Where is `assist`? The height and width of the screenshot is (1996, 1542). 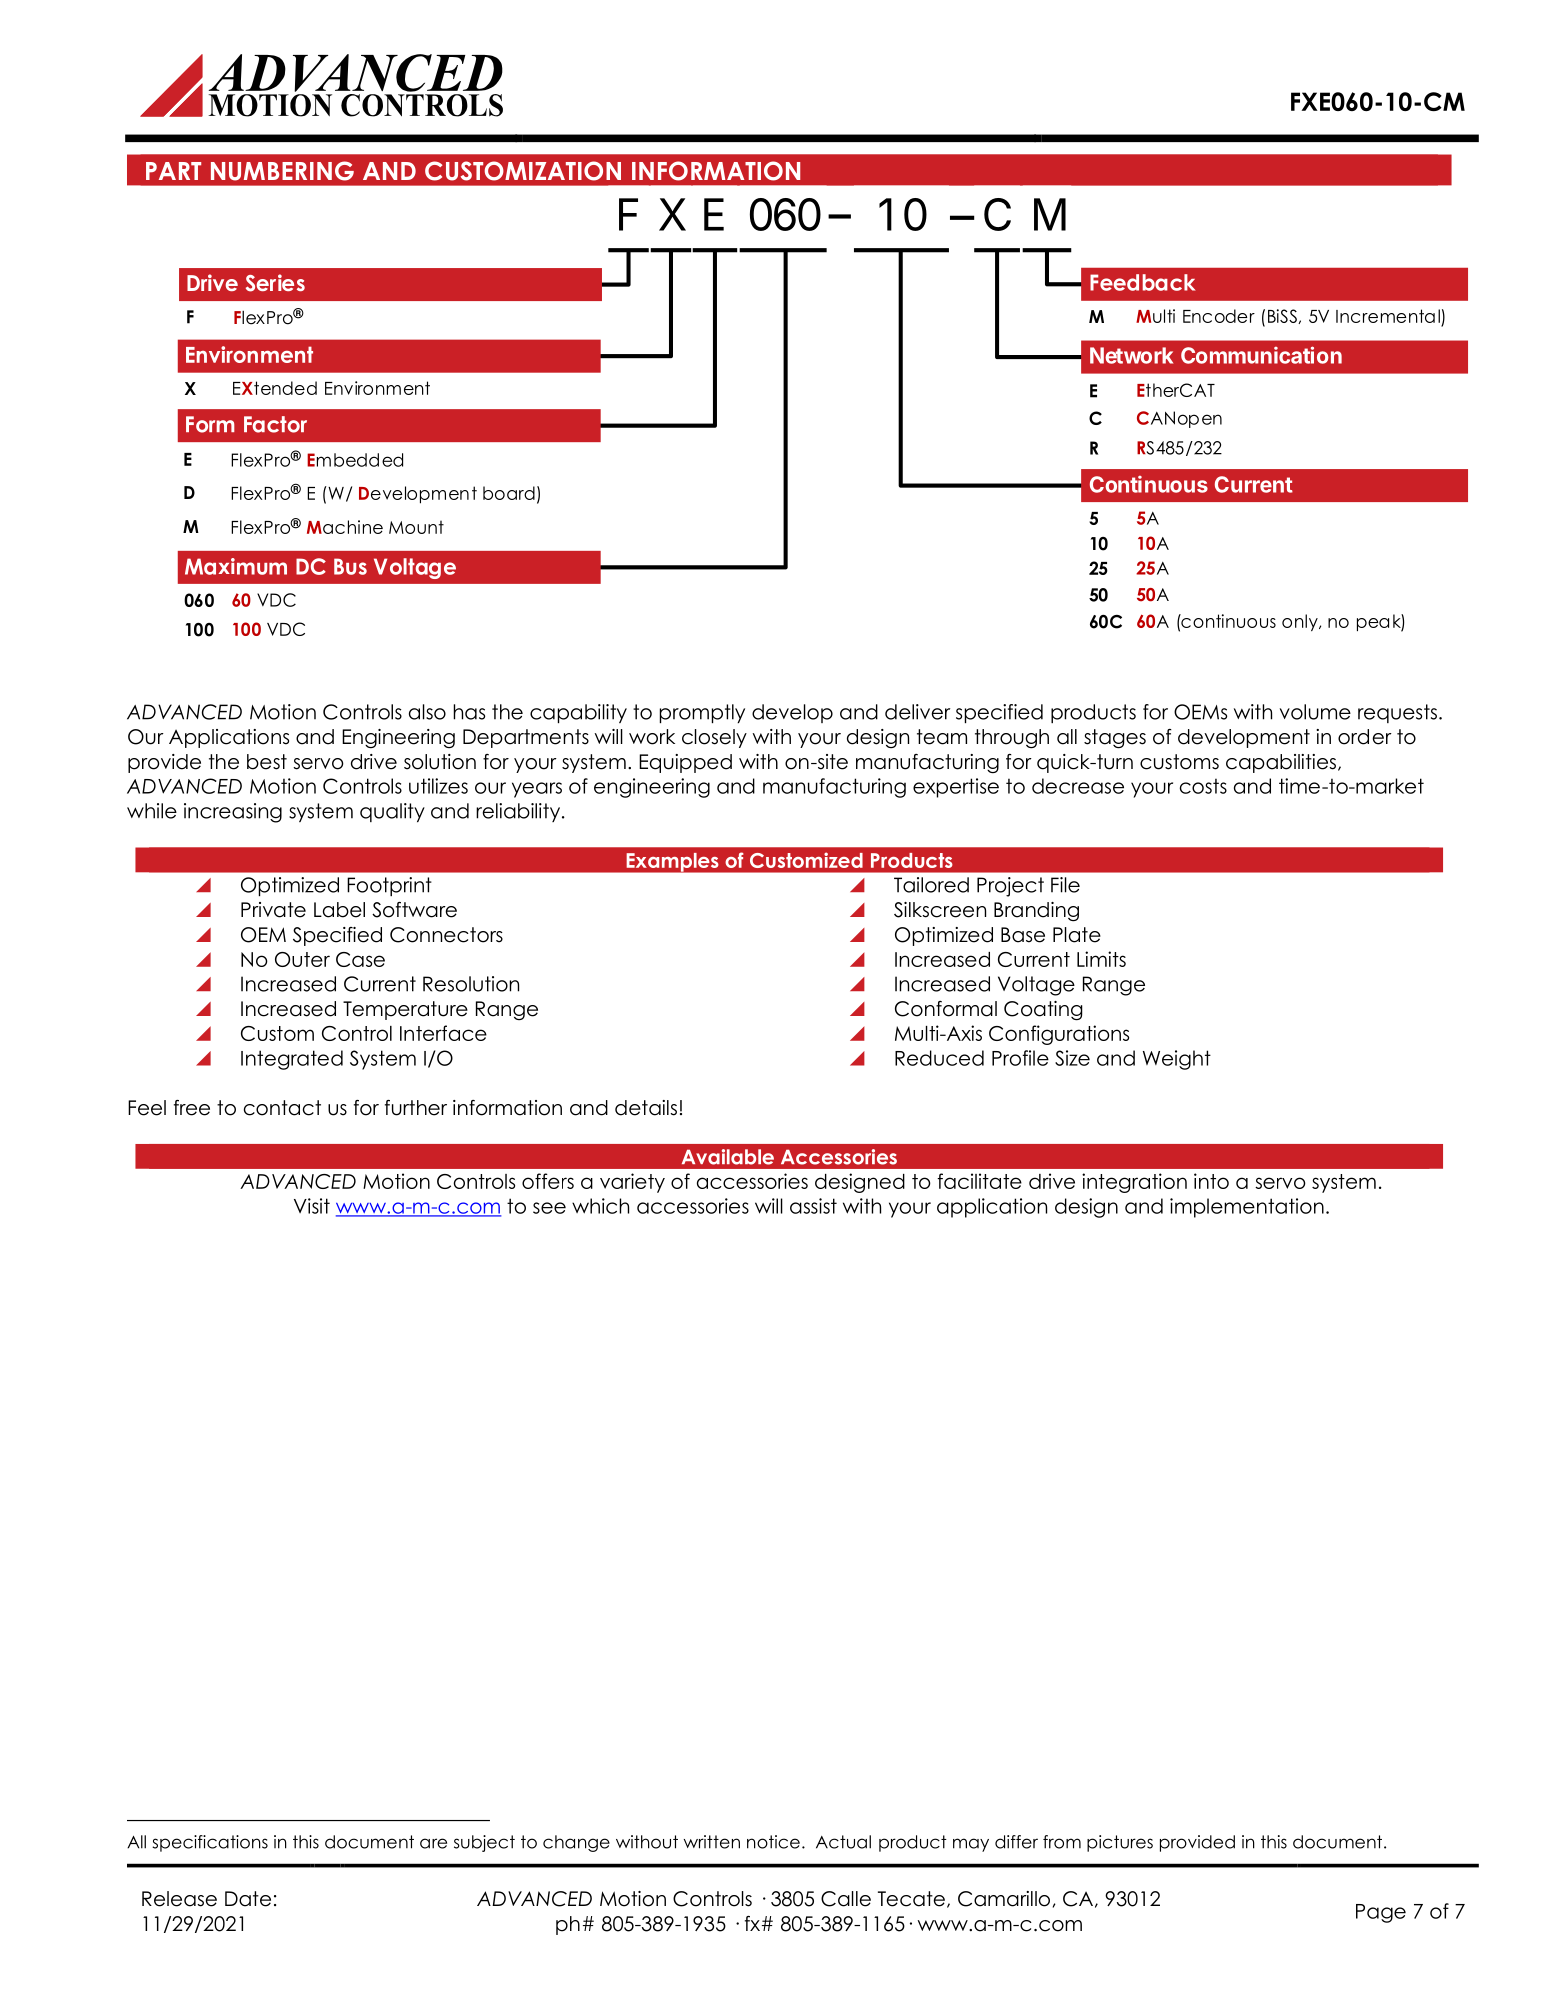 assist is located at coordinates (813, 1206).
